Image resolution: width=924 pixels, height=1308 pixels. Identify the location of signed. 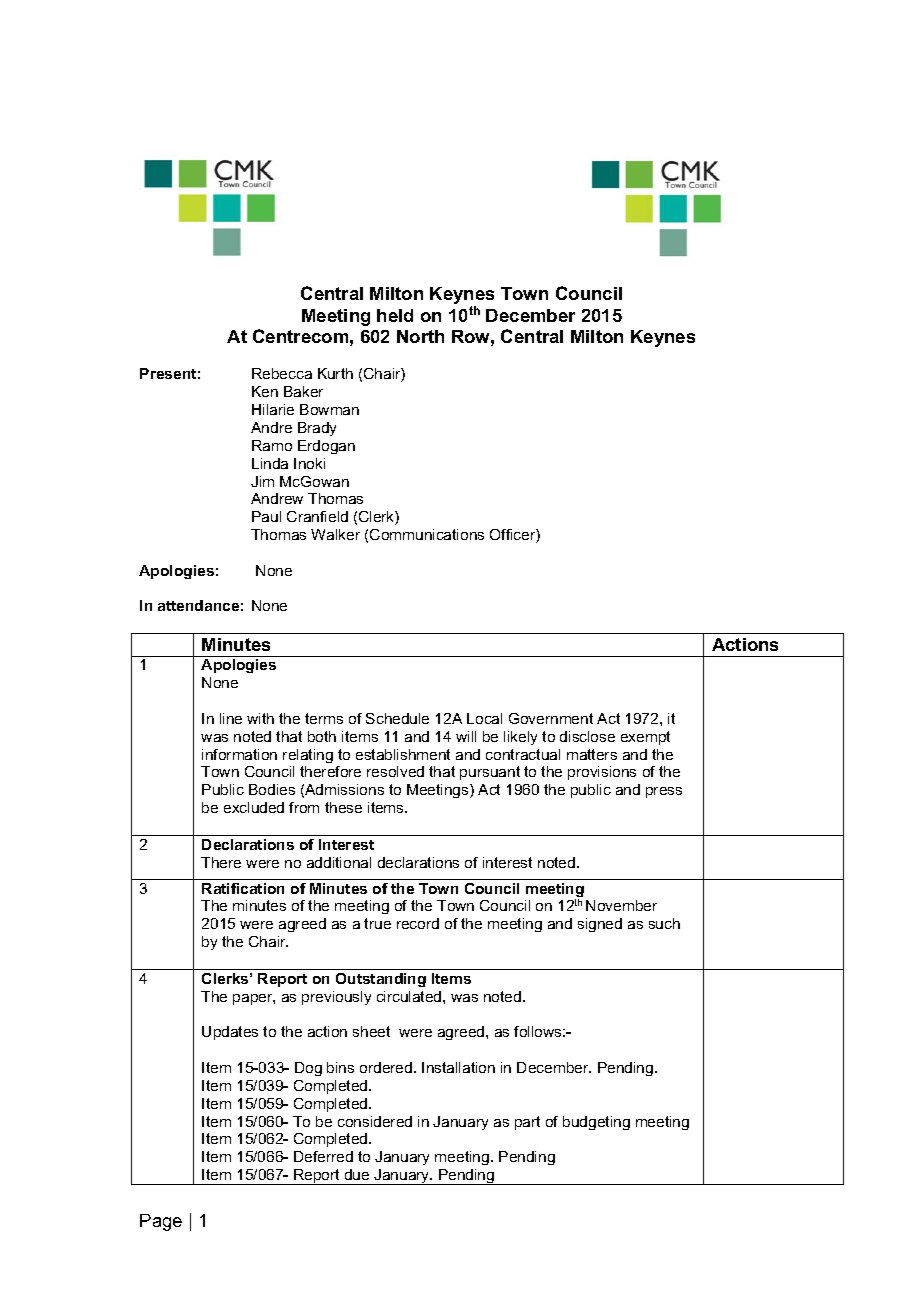
(600, 925).
